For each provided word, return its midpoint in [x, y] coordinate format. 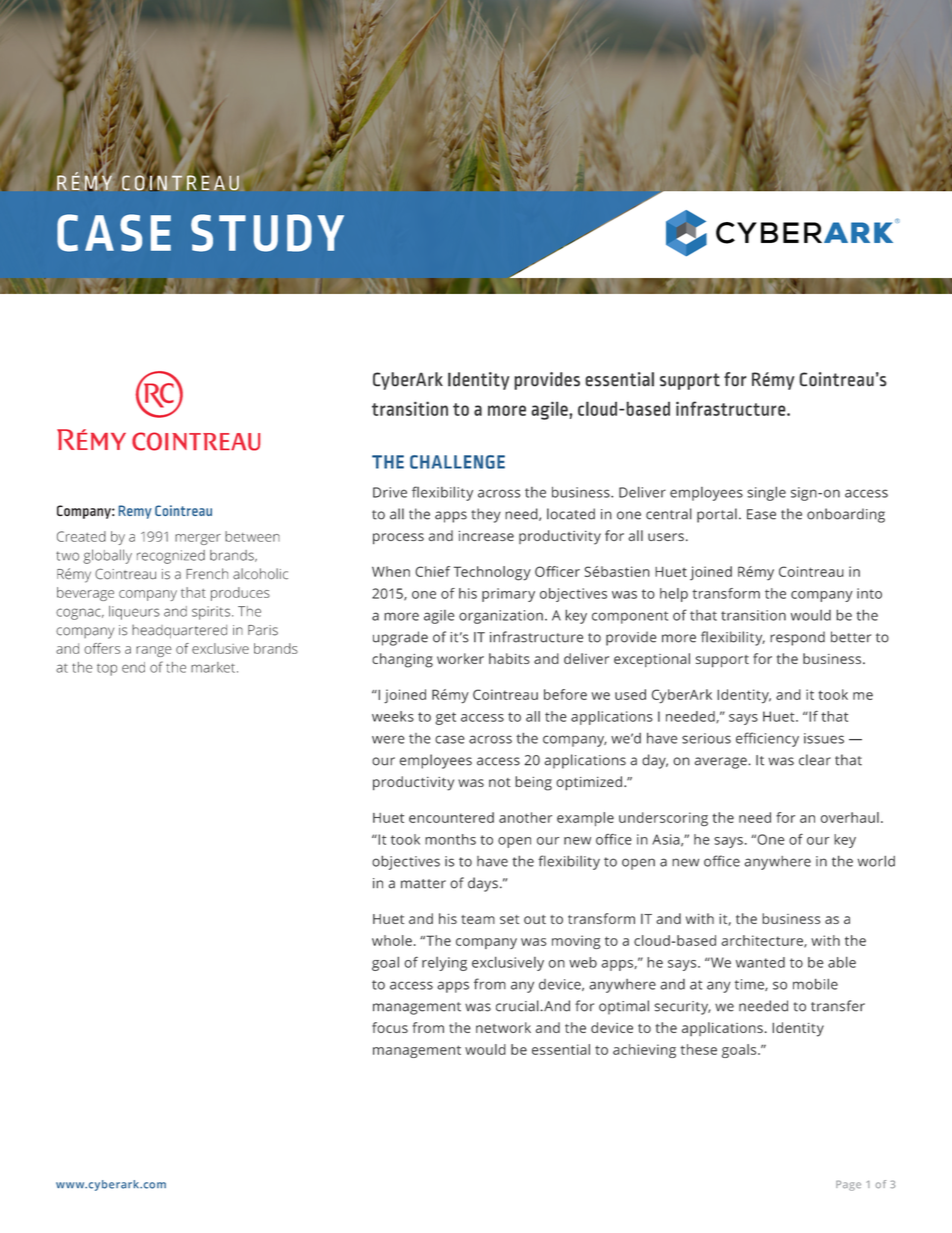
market [214, 667]
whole [392, 940]
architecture [763, 941]
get [445, 718]
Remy [135, 512]
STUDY [267, 233]
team [478, 919]
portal [717, 515]
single [766, 494]
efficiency [767, 739]
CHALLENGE [457, 462]
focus [390, 1027]
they [486, 515]
